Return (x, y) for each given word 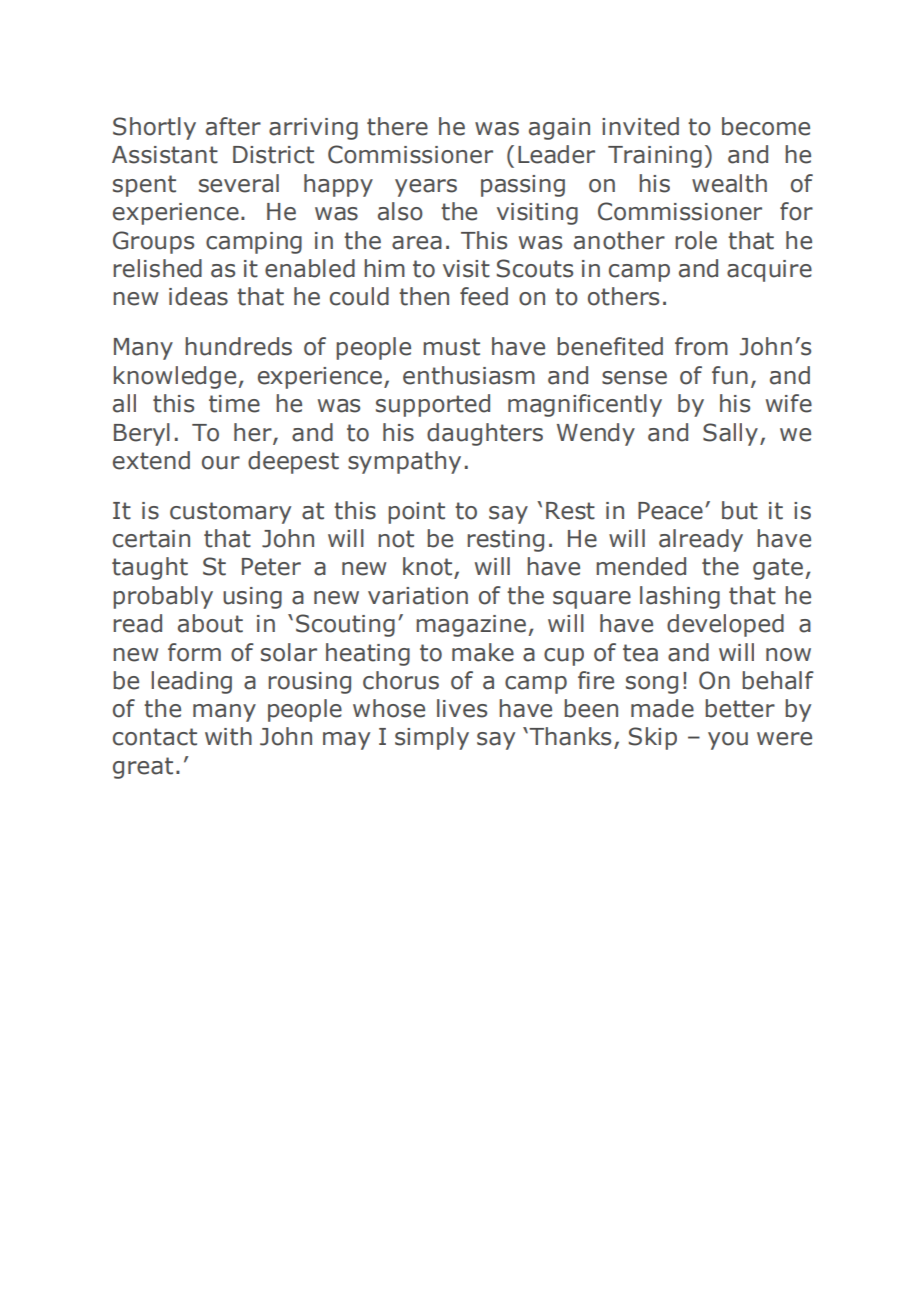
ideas (198, 296)
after (233, 126)
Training (655, 157)
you (728, 741)
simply (432, 738)
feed (484, 296)
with (228, 736)
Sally (732, 434)
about (210, 623)
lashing (680, 597)
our (221, 463)
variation (418, 596)
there (397, 126)
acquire (769, 271)
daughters (485, 434)
